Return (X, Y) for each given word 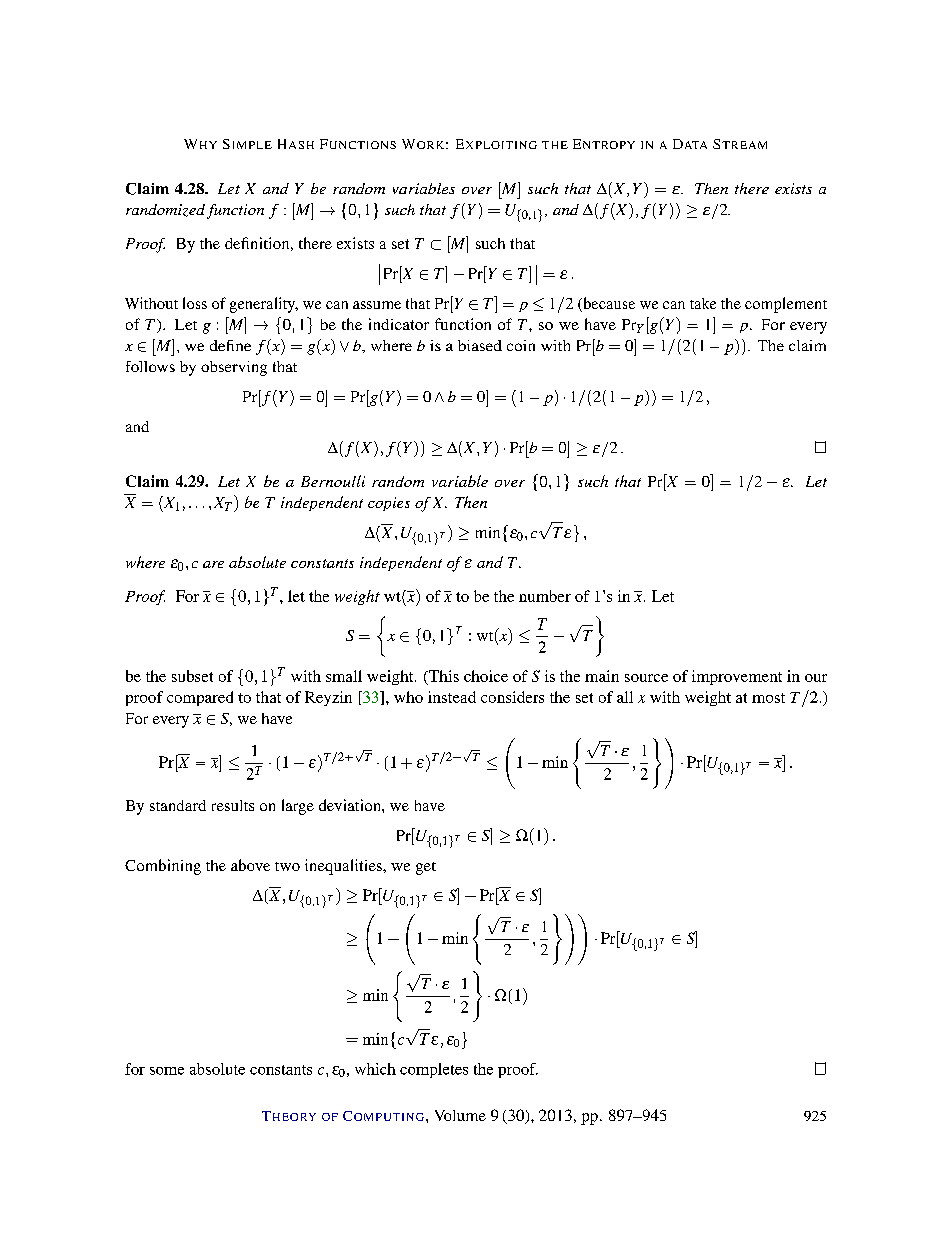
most (768, 698)
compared (200, 698)
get (426, 868)
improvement (737, 677)
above (250, 865)
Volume (460, 1115)
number (545, 596)
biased (480, 345)
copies (389, 504)
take (703, 303)
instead (452, 697)
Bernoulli (333, 481)
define (230, 345)
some (167, 1071)
